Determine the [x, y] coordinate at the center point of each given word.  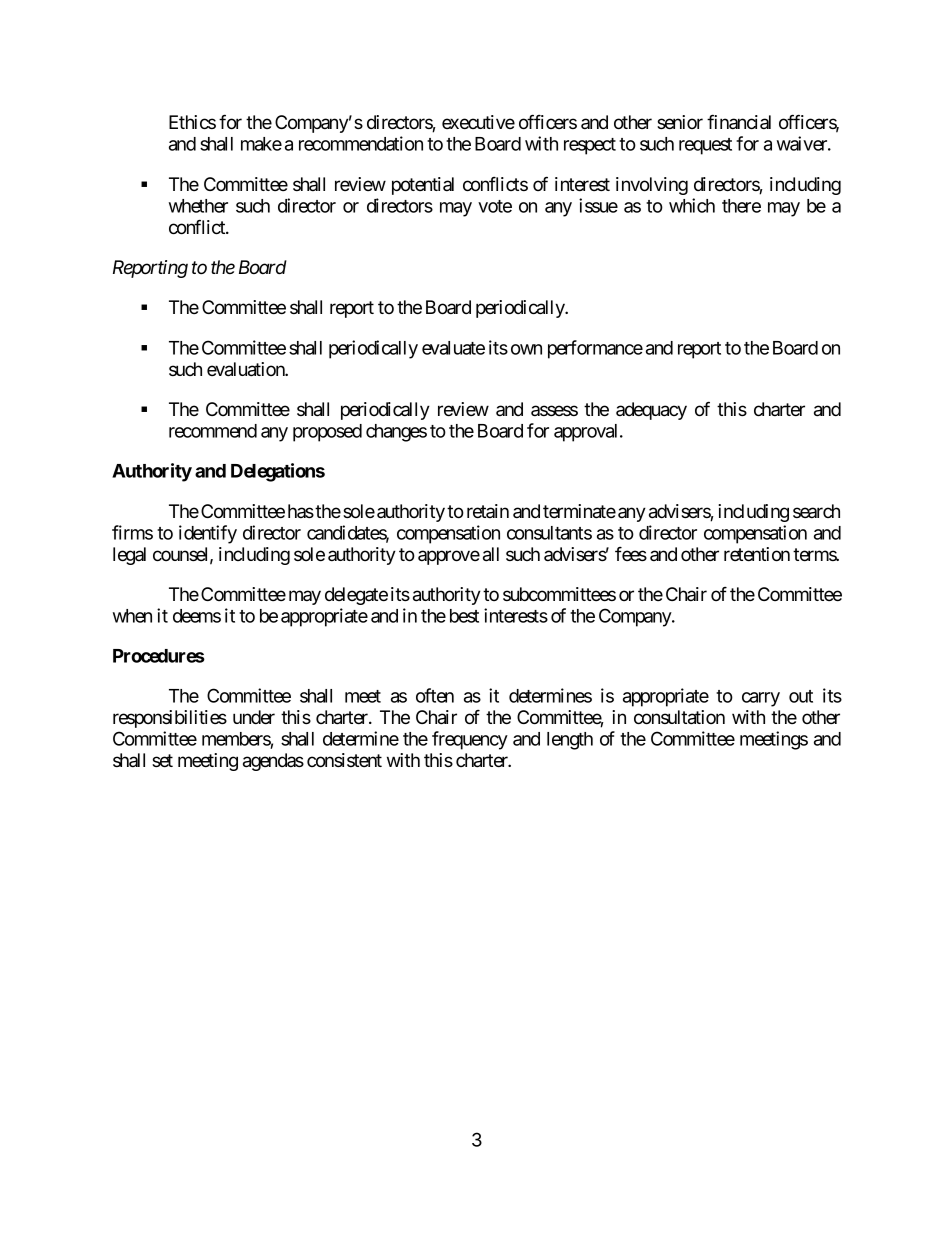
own [526, 349]
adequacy [651, 411]
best [464, 616]
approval [587, 433]
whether [198, 206]
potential [423, 186]
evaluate [453, 348]
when [132, 616]
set [162, 760]
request [705, 146]
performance [595, 349]
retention [757, 554]
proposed [327, 433]
